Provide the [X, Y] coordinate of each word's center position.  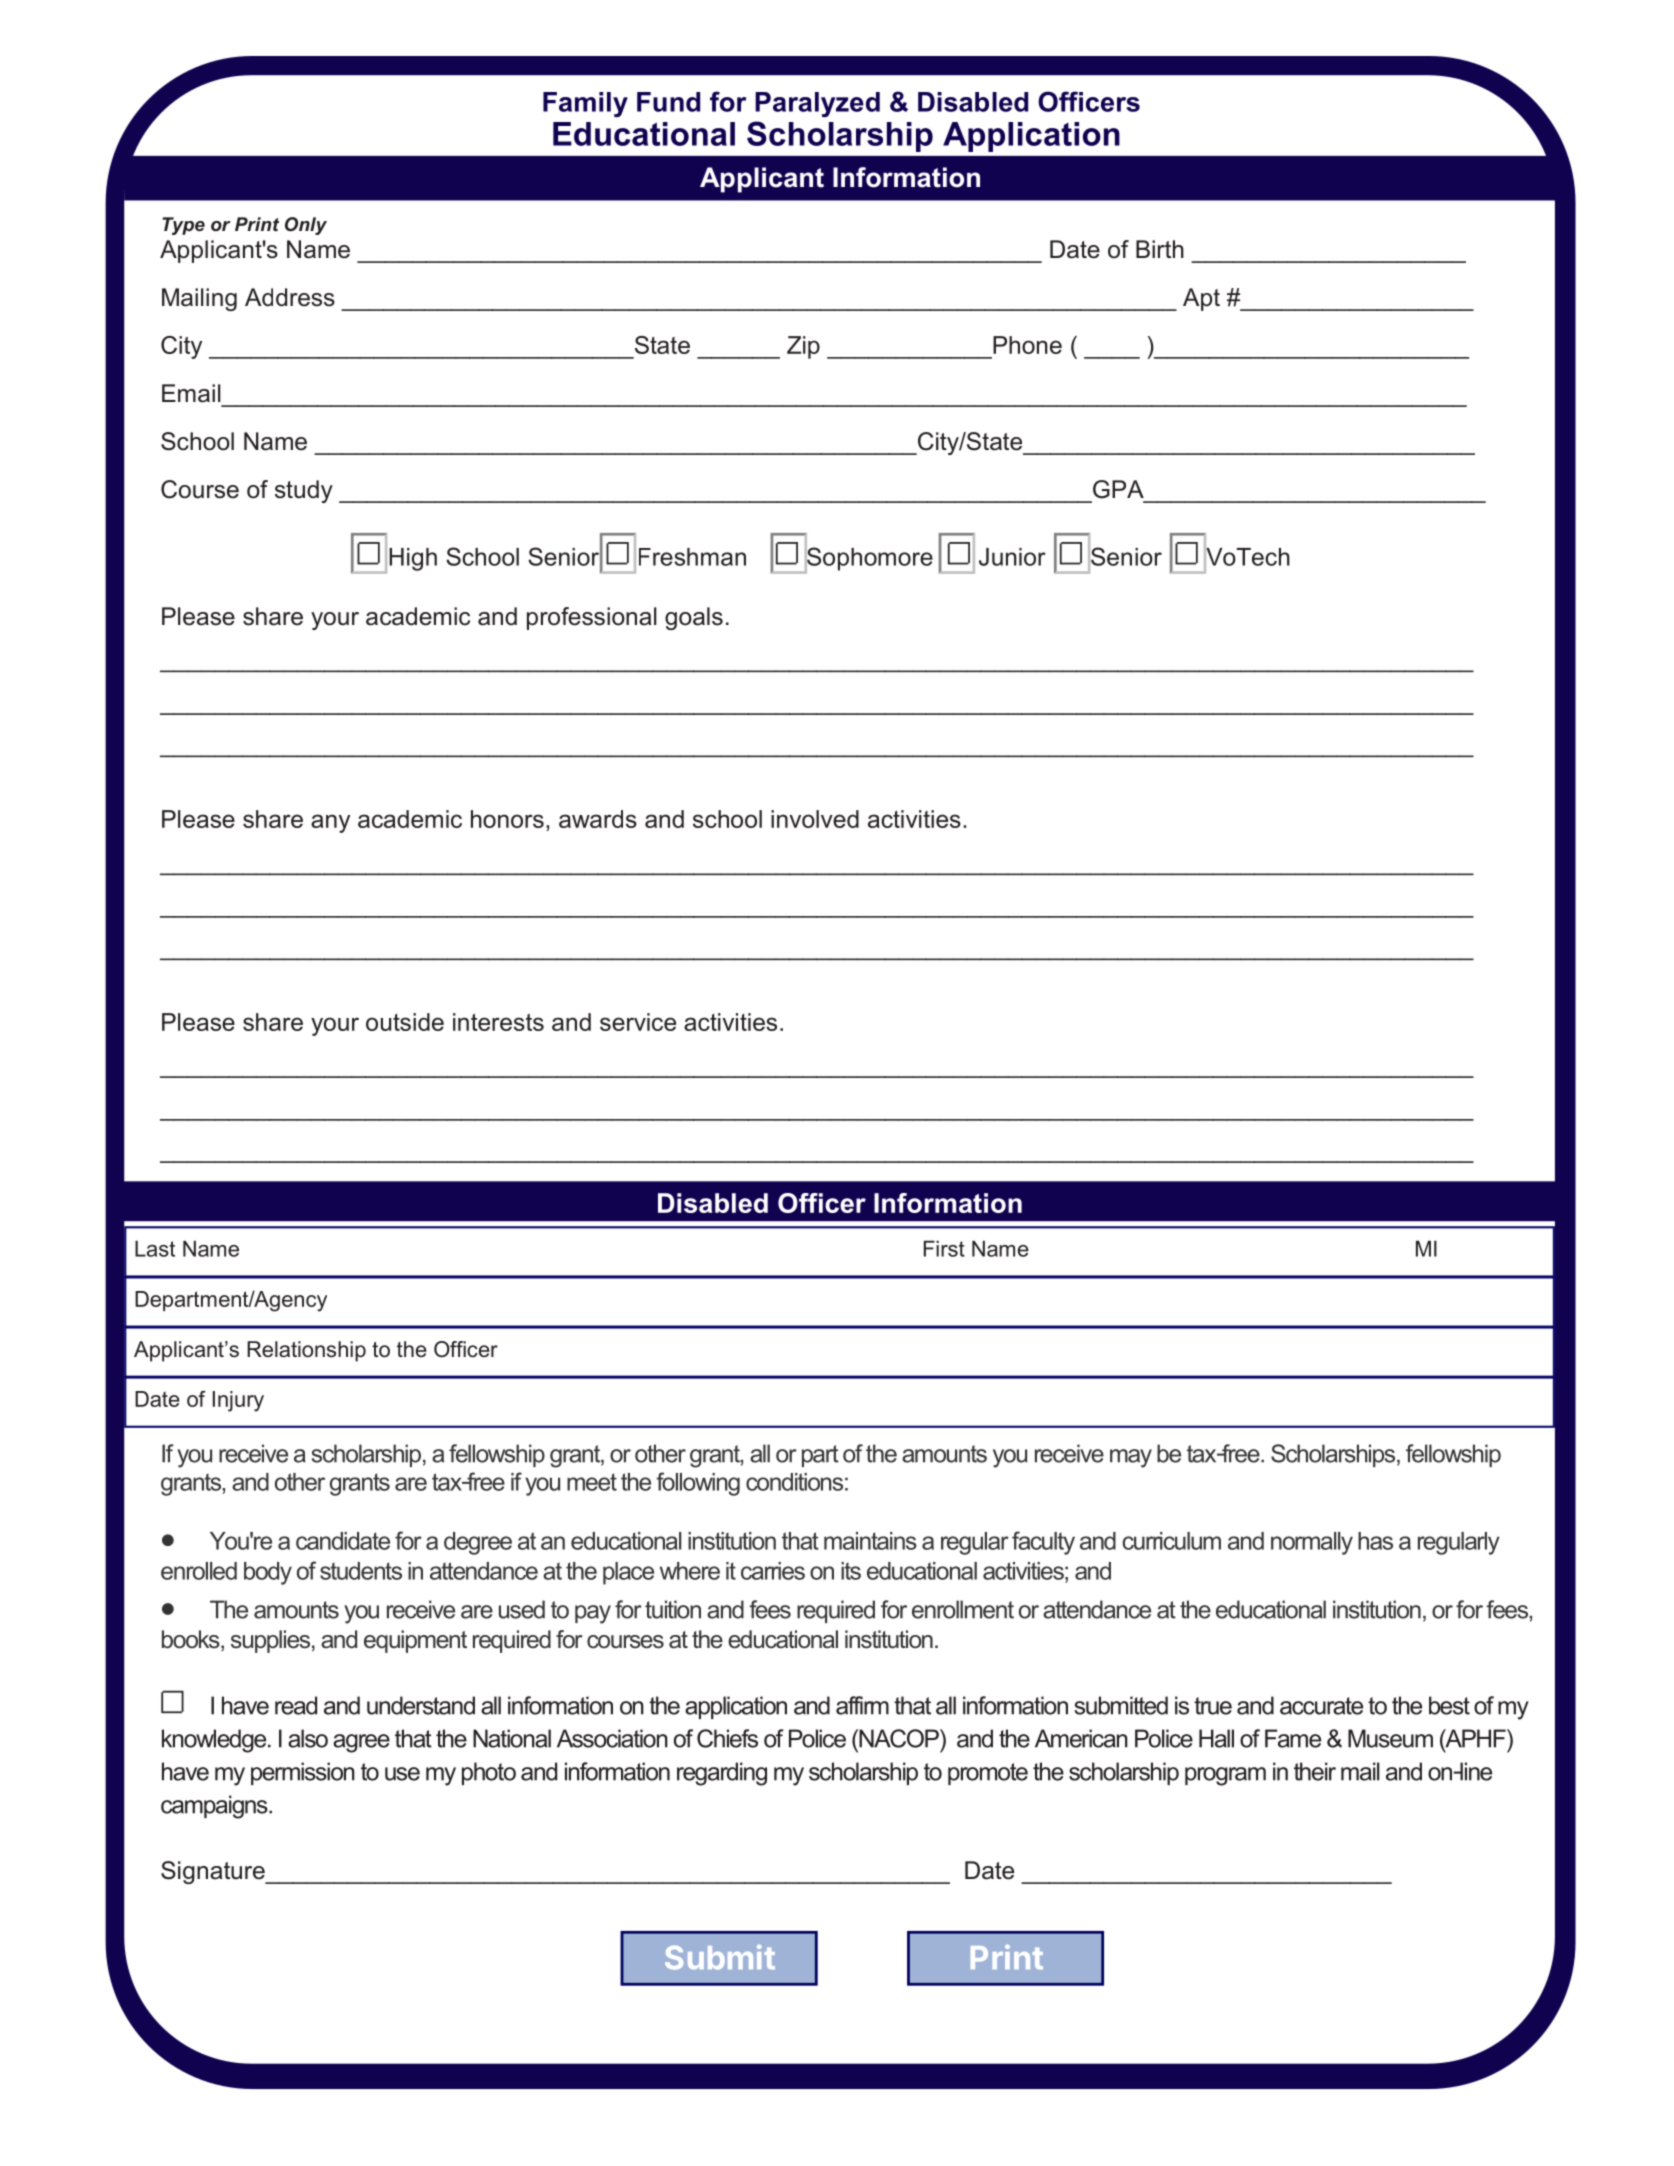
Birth [1160, 249]
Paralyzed [817, 104]
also [308, 1738]
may [1131, 1458]
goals [694, 618]
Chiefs [727, 1738]
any [330, 823]
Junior [1012, 557]
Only [306, 226]
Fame [1293, 1738]
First [944, 1248]
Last [155, 1248]
